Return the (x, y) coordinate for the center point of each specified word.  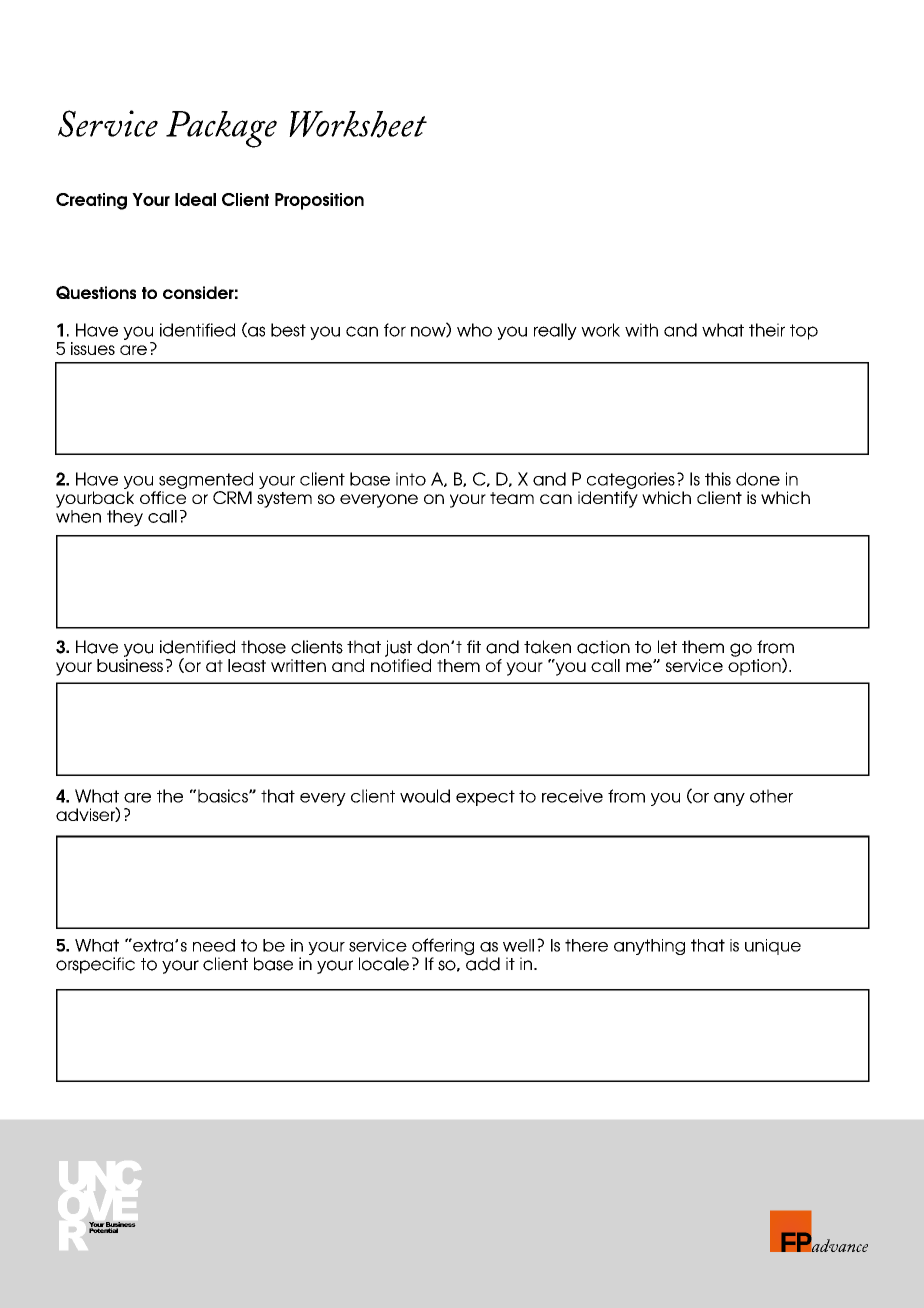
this (718, 479)
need (214, 945)
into (411, 479)
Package (221, 129)
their (767, 330)
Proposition (319, 201)
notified (401, 664)
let (667, 647)
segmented (206, 480)
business (130, 665)
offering (443, 948)
